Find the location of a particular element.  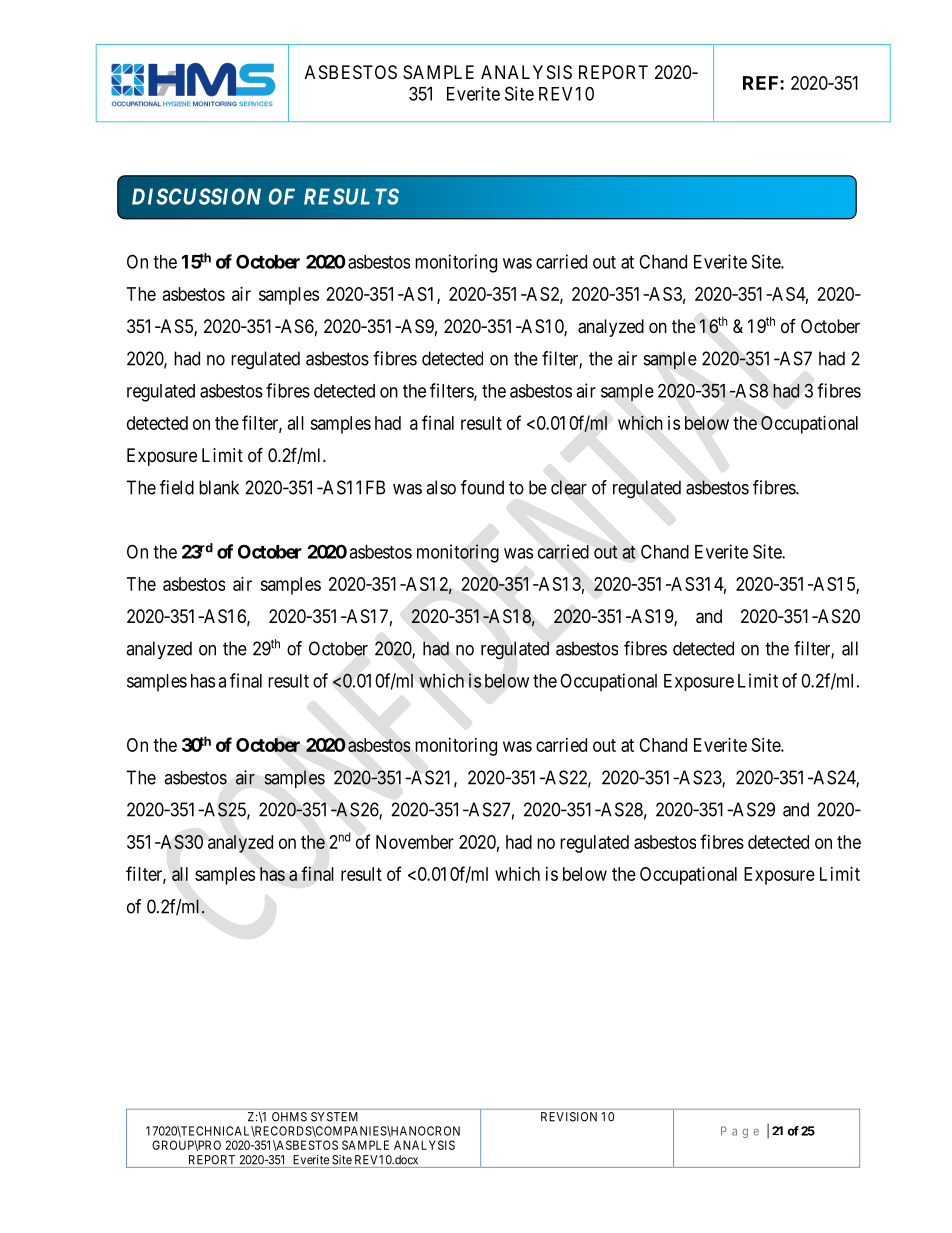

field is located at coordinates (177, 487).
